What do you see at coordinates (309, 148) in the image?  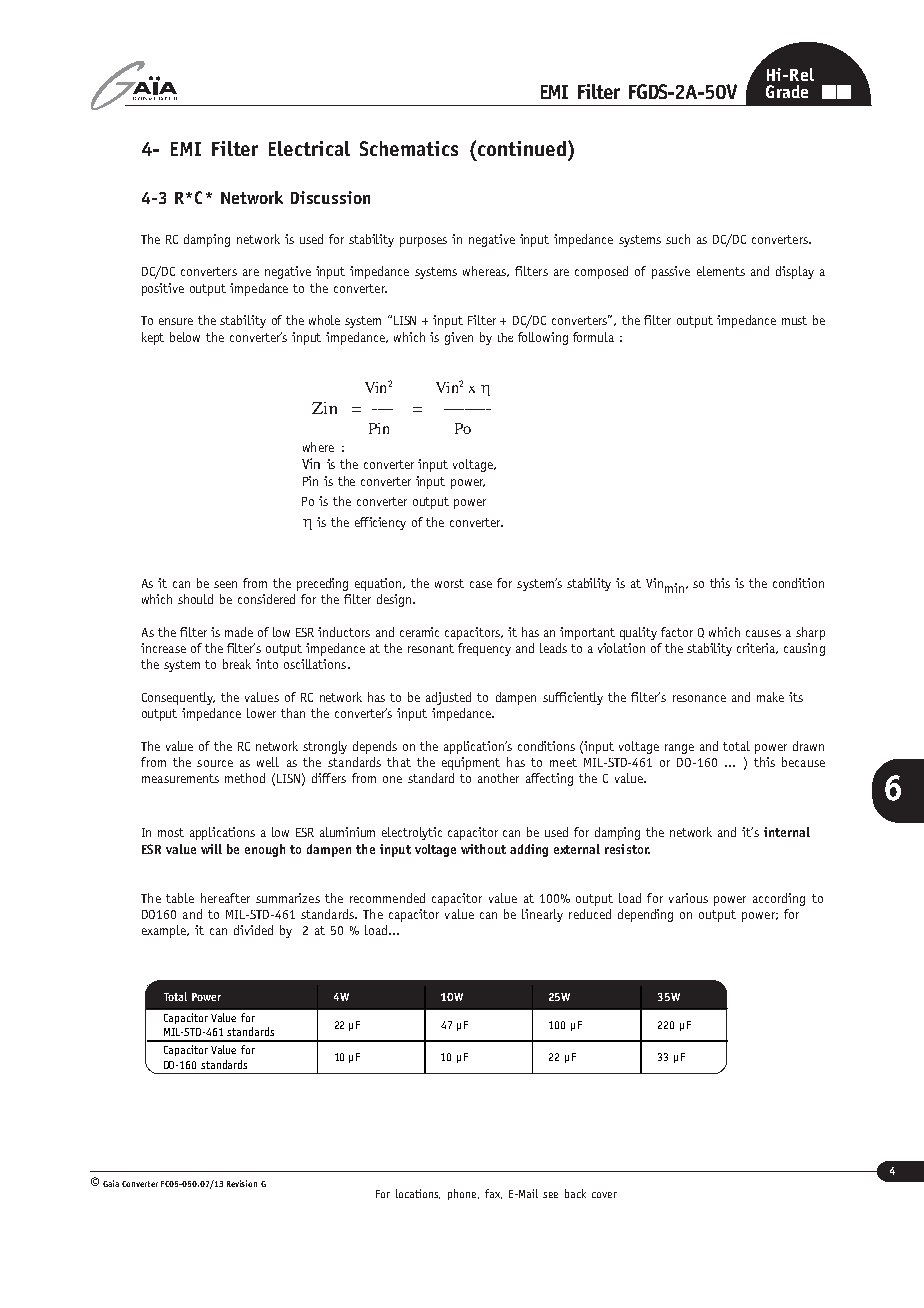 I see `Electrical` at bounding box center [309, 148].
